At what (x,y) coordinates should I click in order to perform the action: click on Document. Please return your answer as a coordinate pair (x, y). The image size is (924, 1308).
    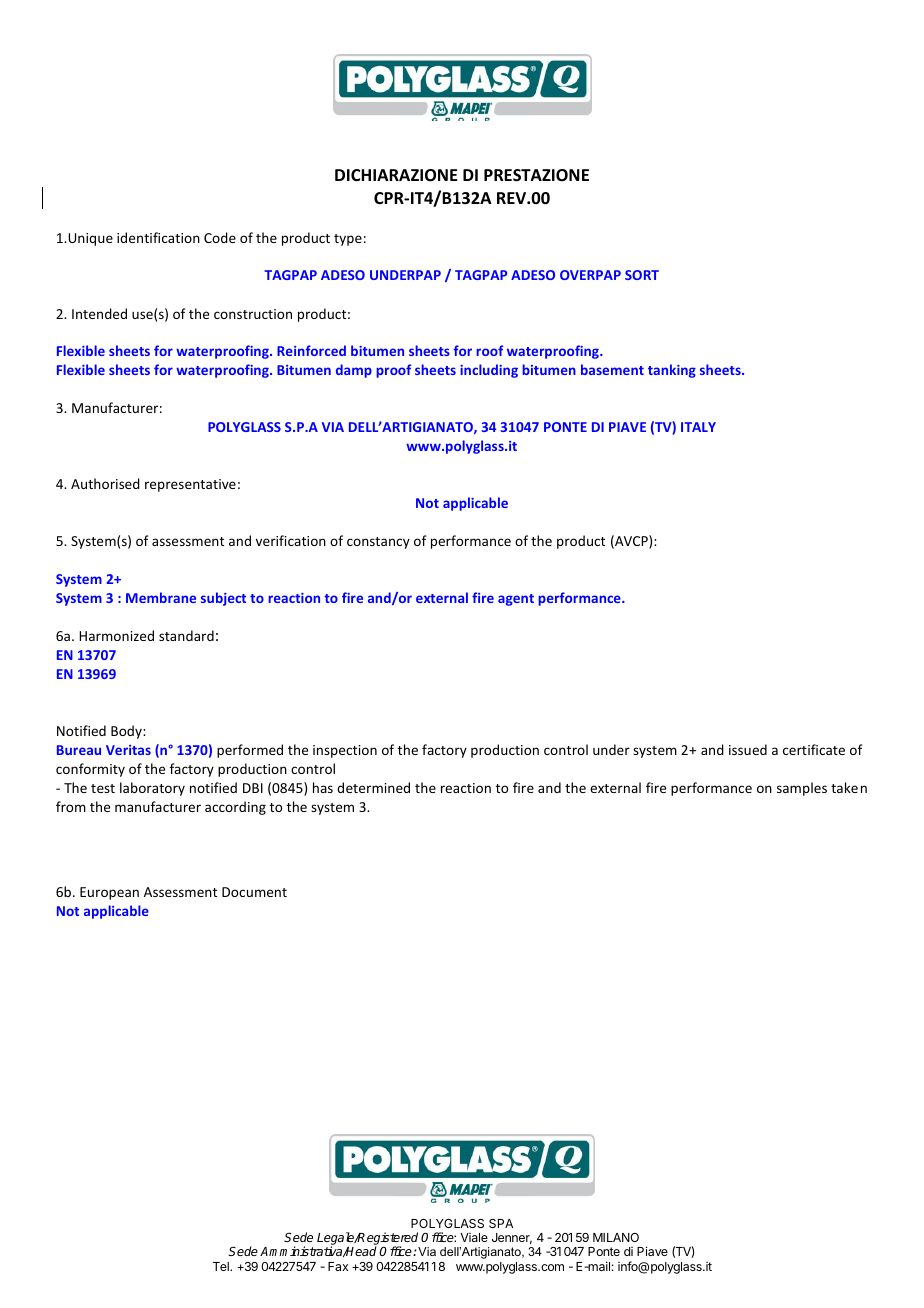
    Looking at the image, I should click on (254, 892).
